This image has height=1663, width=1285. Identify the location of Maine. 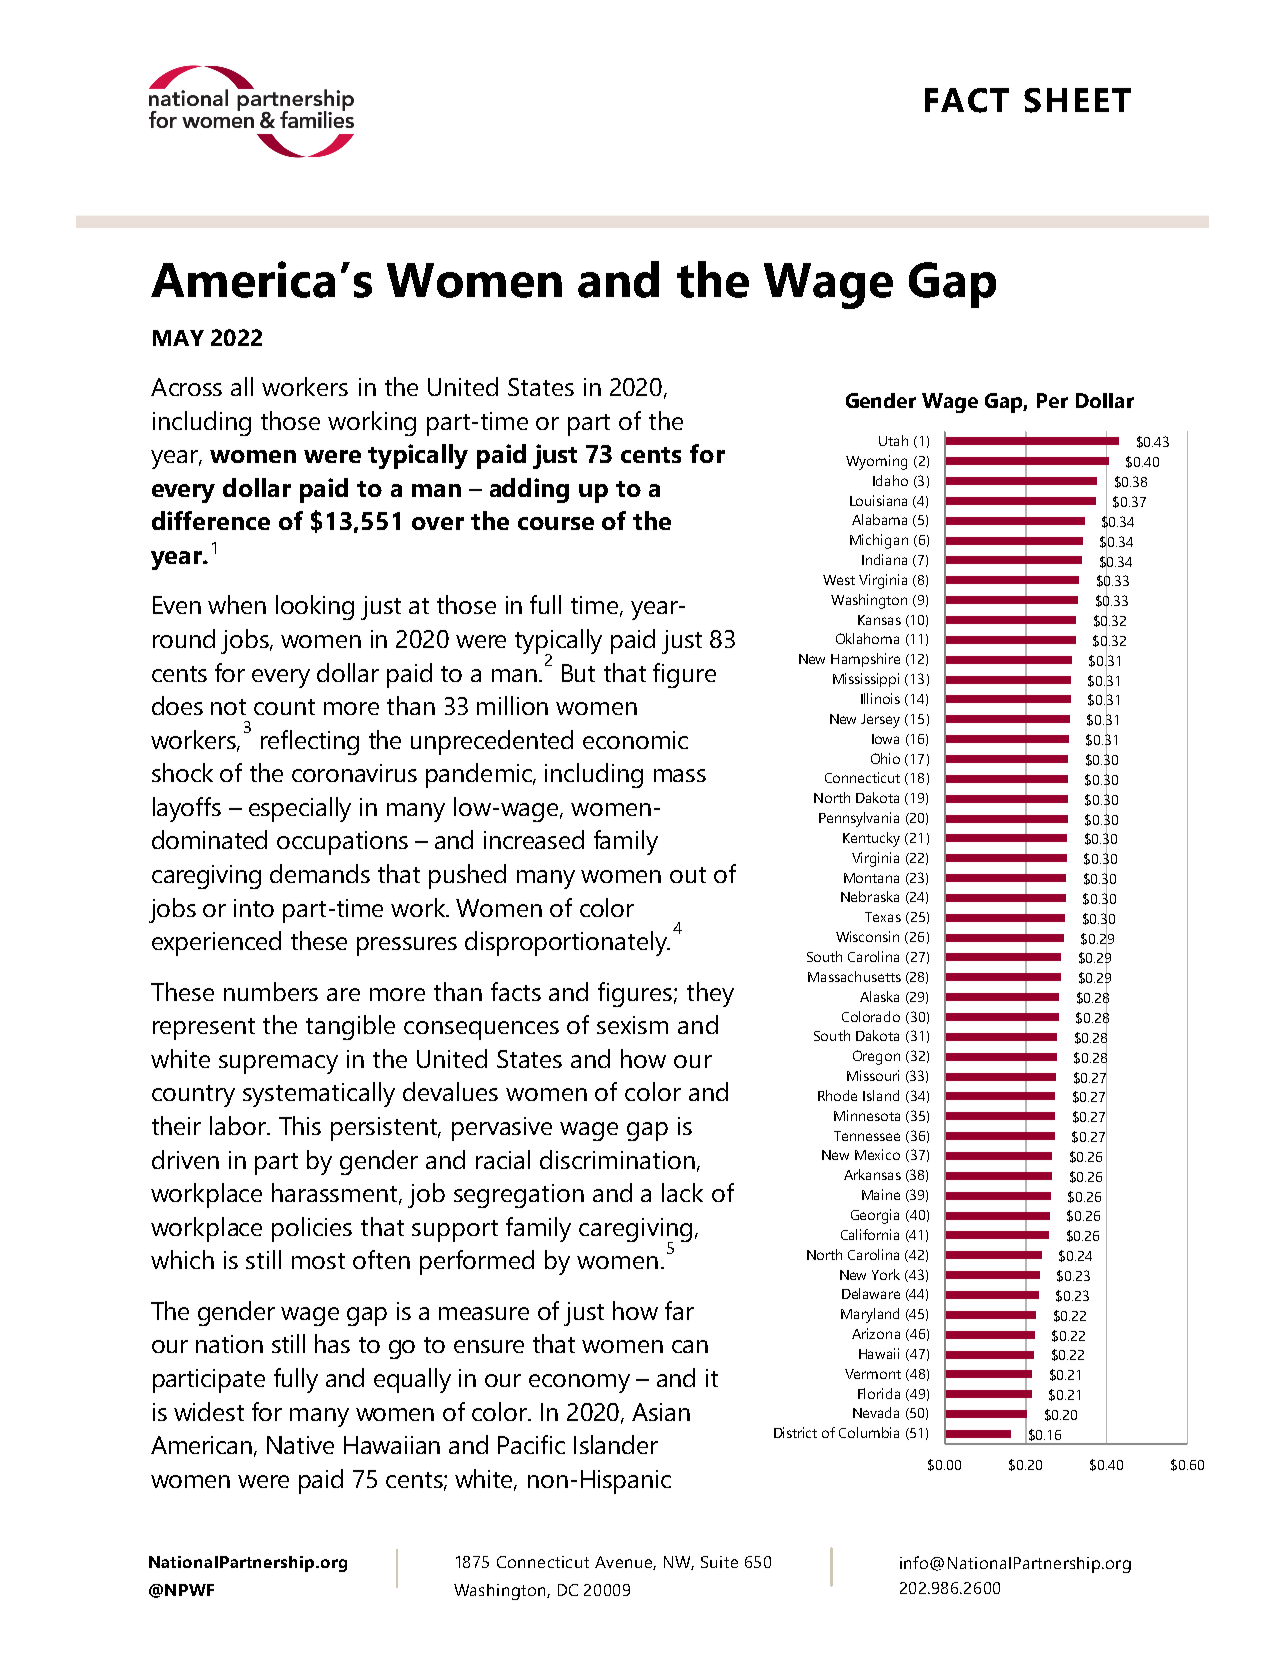
(881, 1194).
